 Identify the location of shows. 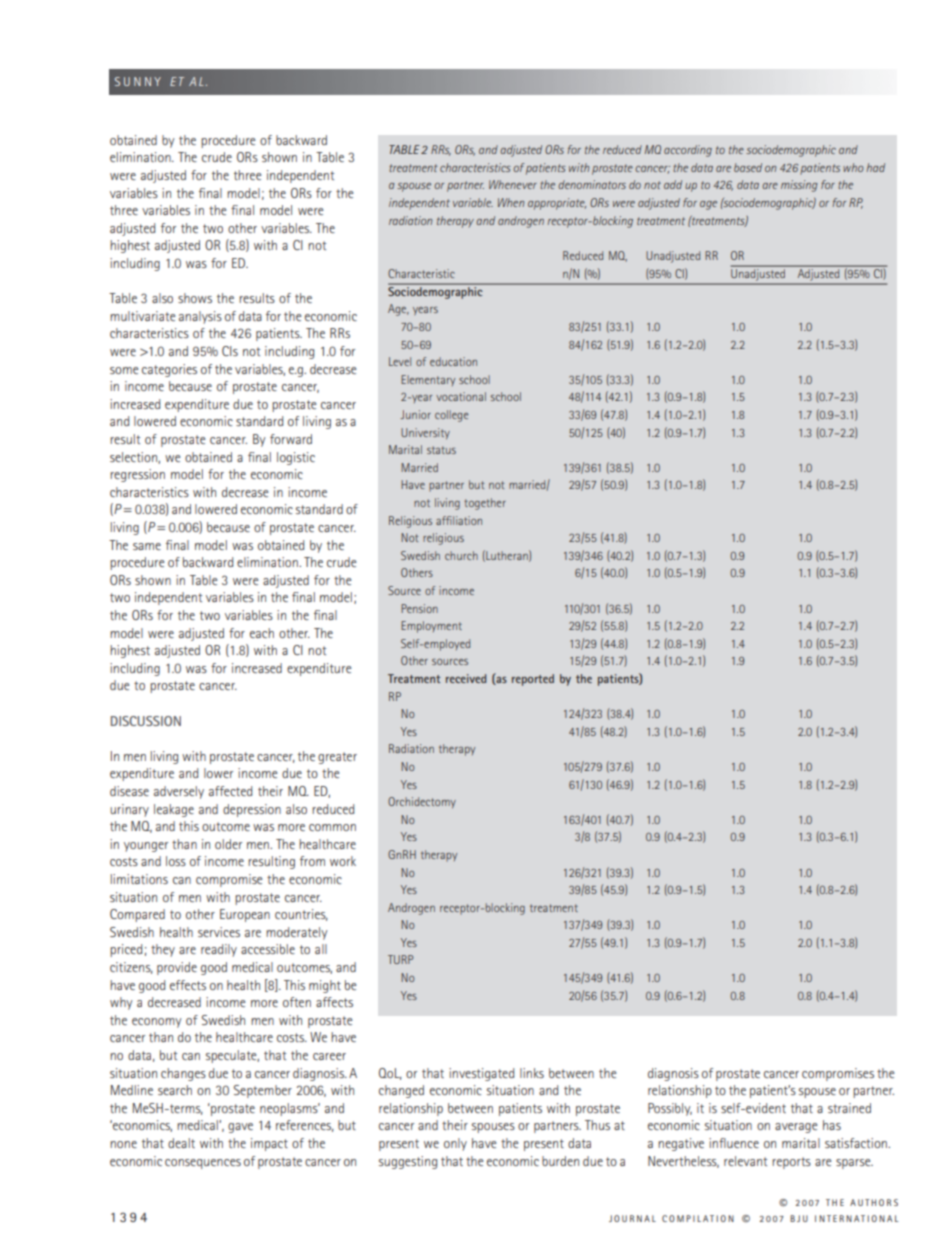
(195, 298).
